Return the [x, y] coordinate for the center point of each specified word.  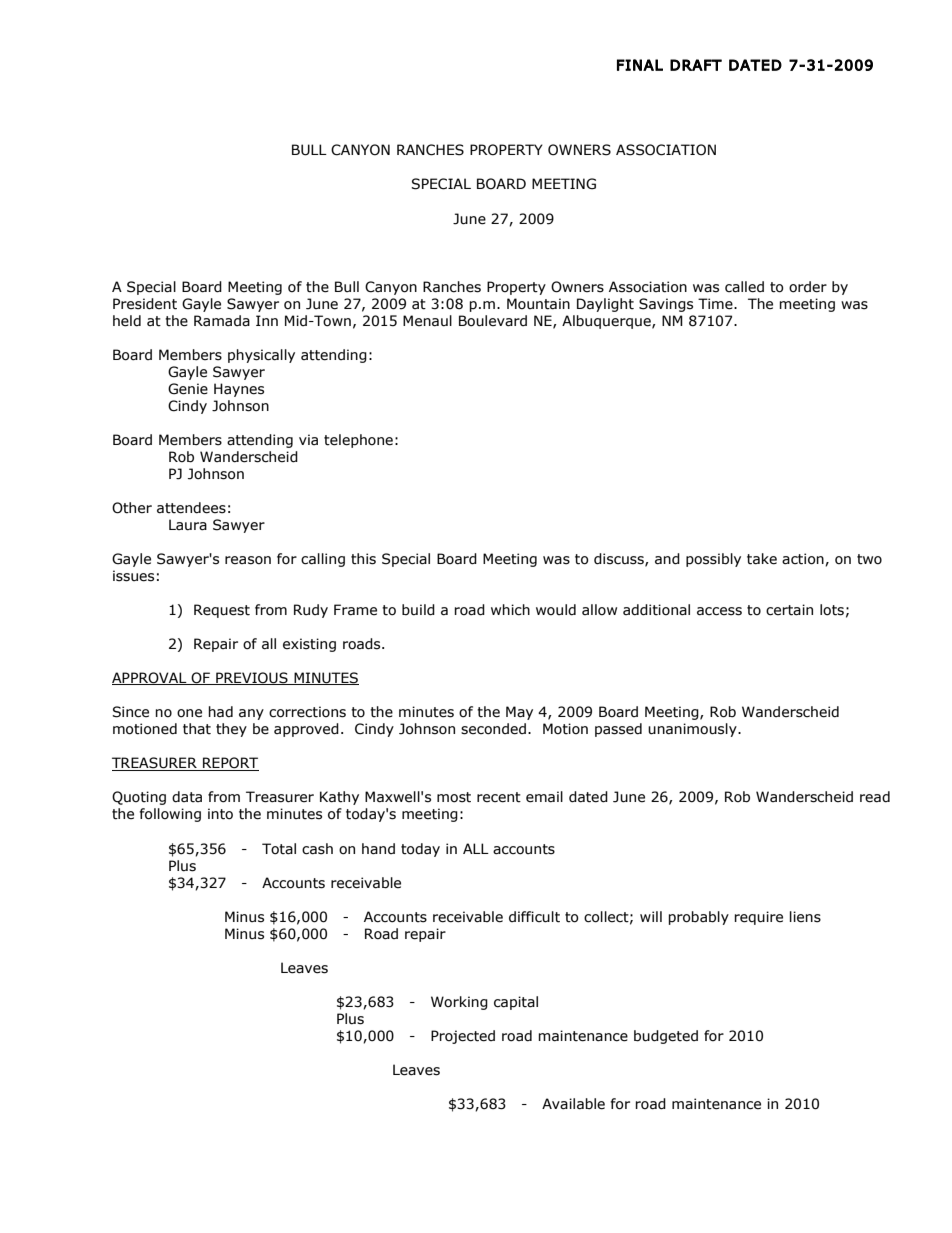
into [220, 814]
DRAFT [696, 65]
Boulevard [493, 321]
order [808, 287]
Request [222, 611]
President [145, 304]
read [875, 797]
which [510, 610]
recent [499, 797]
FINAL [640, 65]
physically [261, 356]
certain [789, 610]
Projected [463, 1037]
